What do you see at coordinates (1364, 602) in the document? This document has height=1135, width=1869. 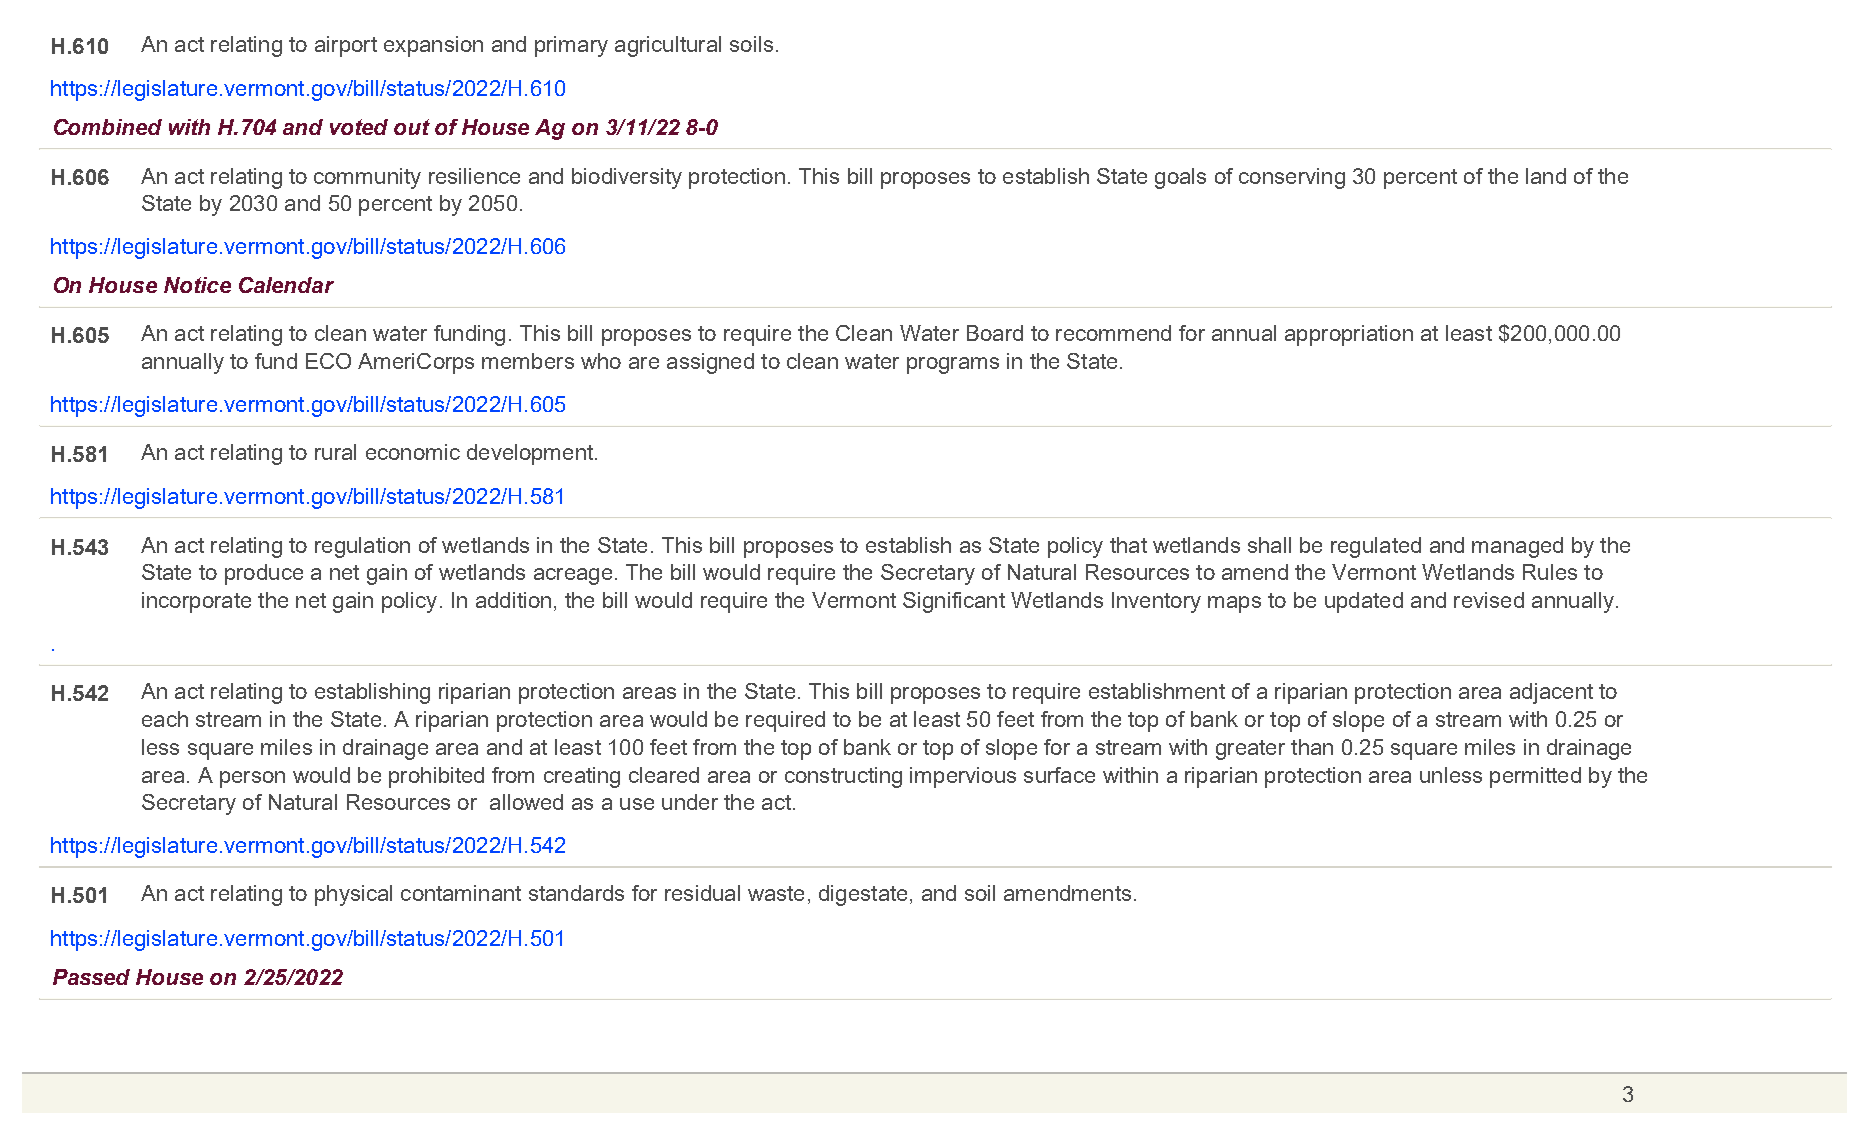 I see `updated` at bounding box center [1364, 602].
